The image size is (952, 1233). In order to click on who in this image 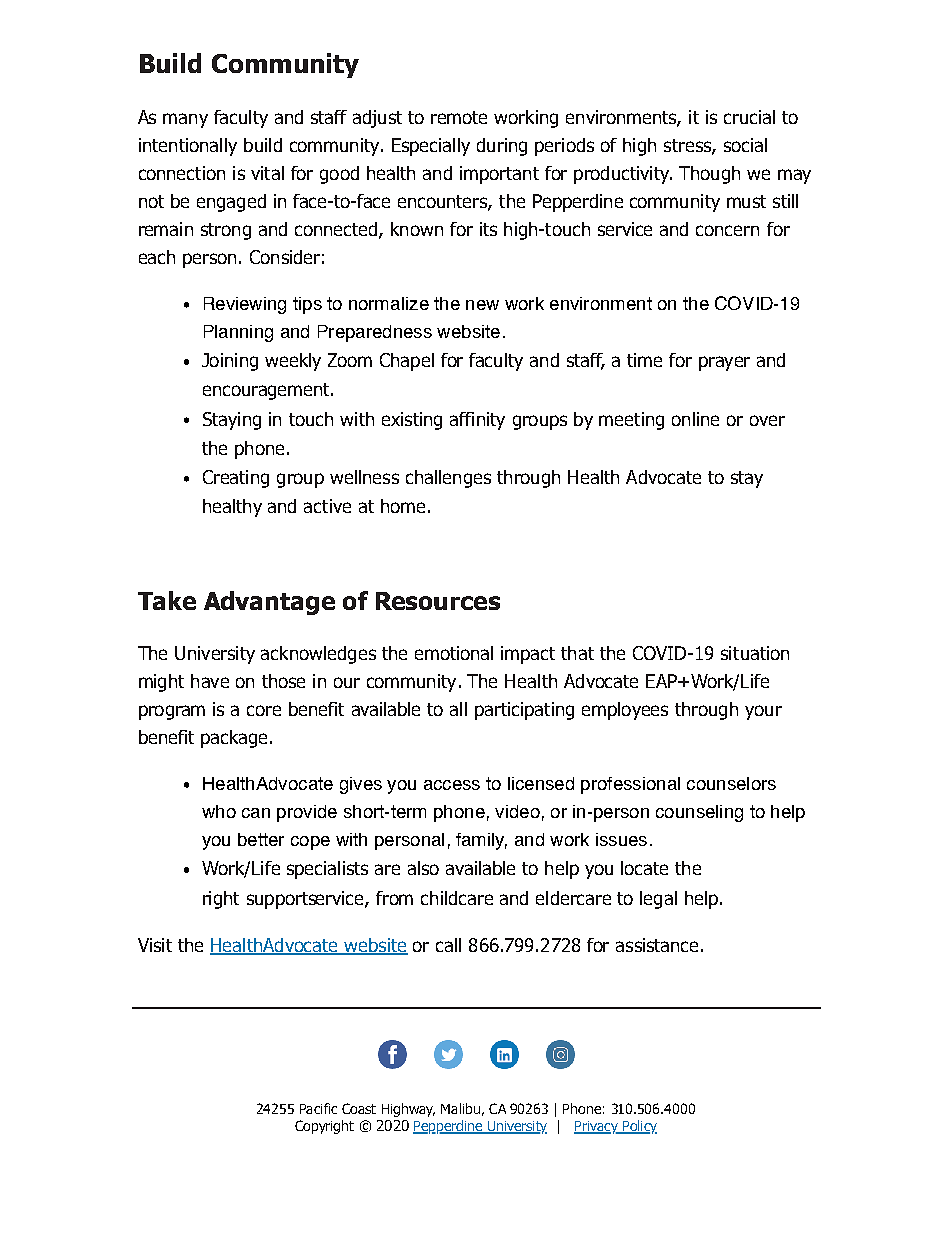, I will do `click(219, 811)`.
